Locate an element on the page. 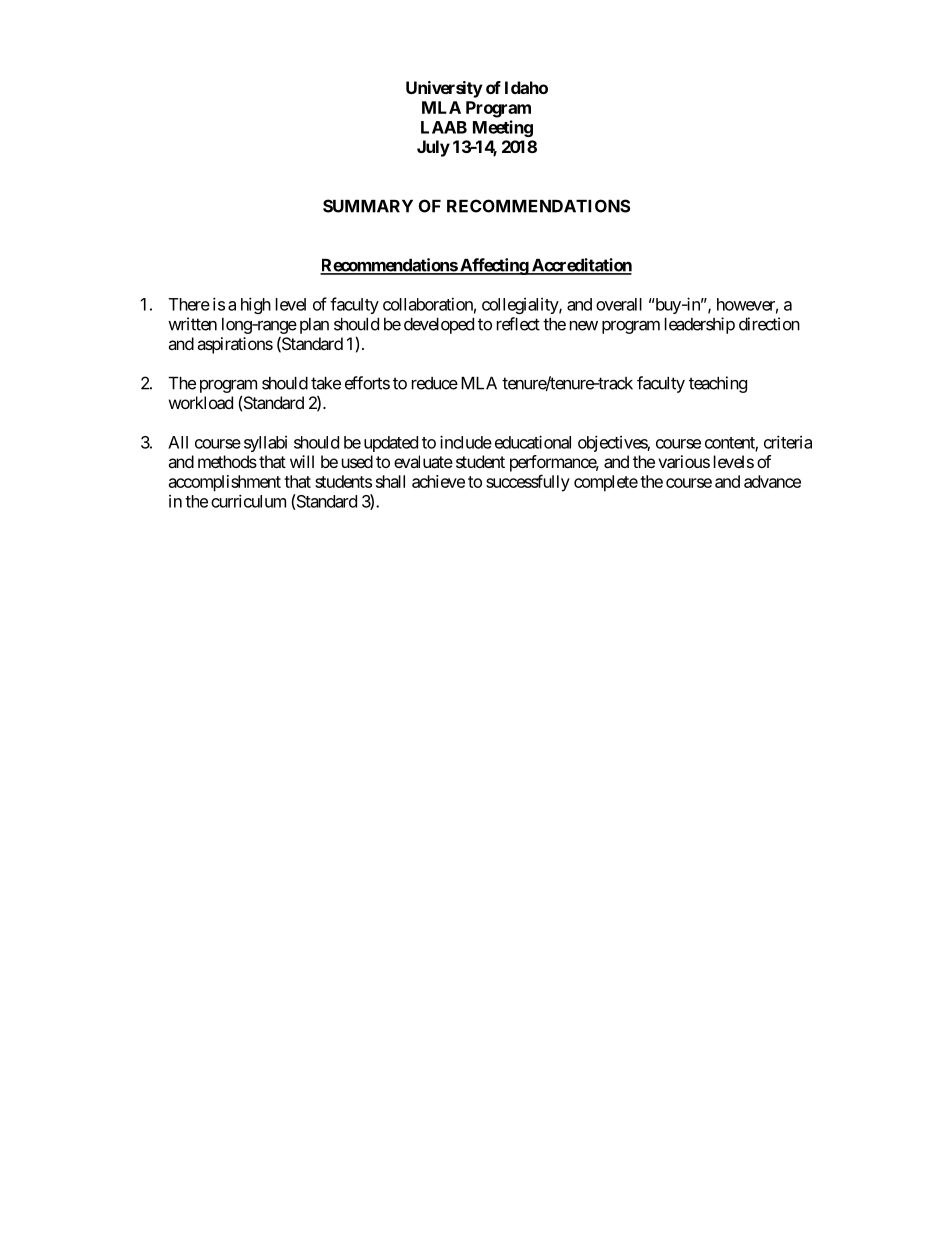  University is located at coordinates (444, 89).
